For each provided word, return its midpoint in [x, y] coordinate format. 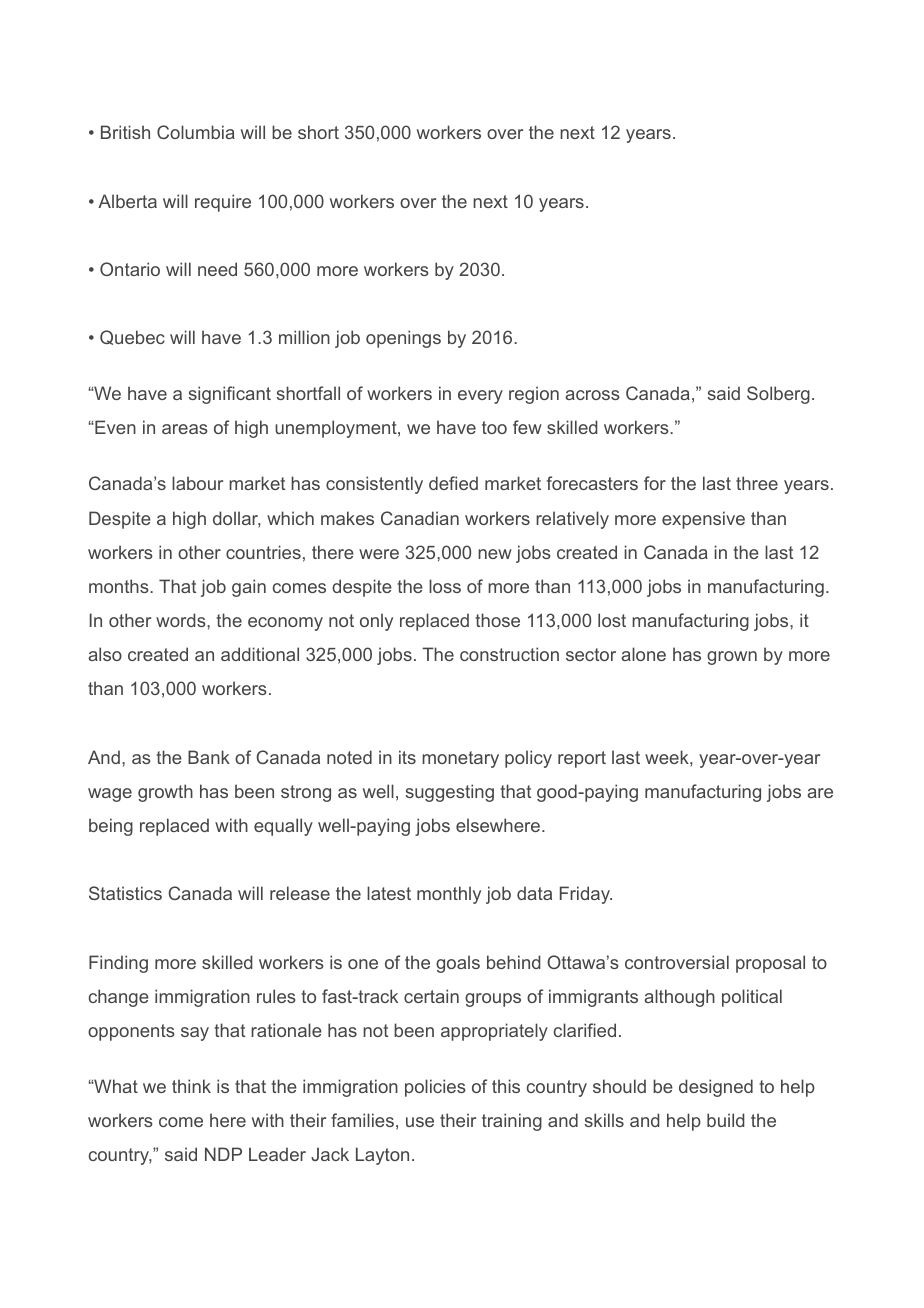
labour [197, 483]
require [223, 203]
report [582, 759]
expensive [703, 520]
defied [453, 483]
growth [165, 793]
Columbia [196, 132]
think [191, 1086]
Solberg [778, 395]
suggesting [449, 793]
